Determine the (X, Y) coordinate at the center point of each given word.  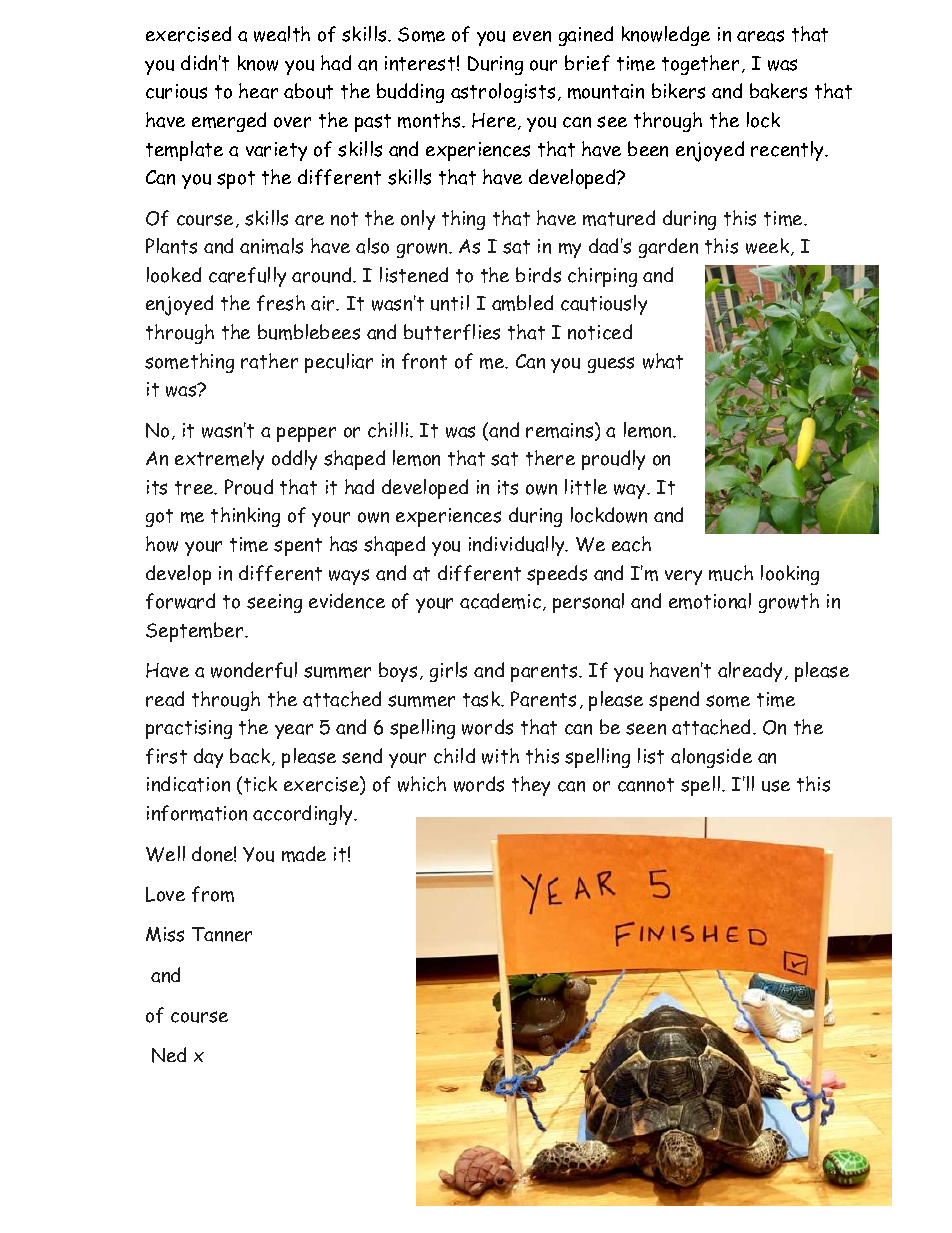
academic (500, 601)
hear (258, 91)
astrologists (503, 93)
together (700, 65)
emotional (710, 601)
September (196, 632)
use (776, 786)
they (531, 786)
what (663, 361)
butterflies (452, 332)
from (213, 894)
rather (269, 361)
